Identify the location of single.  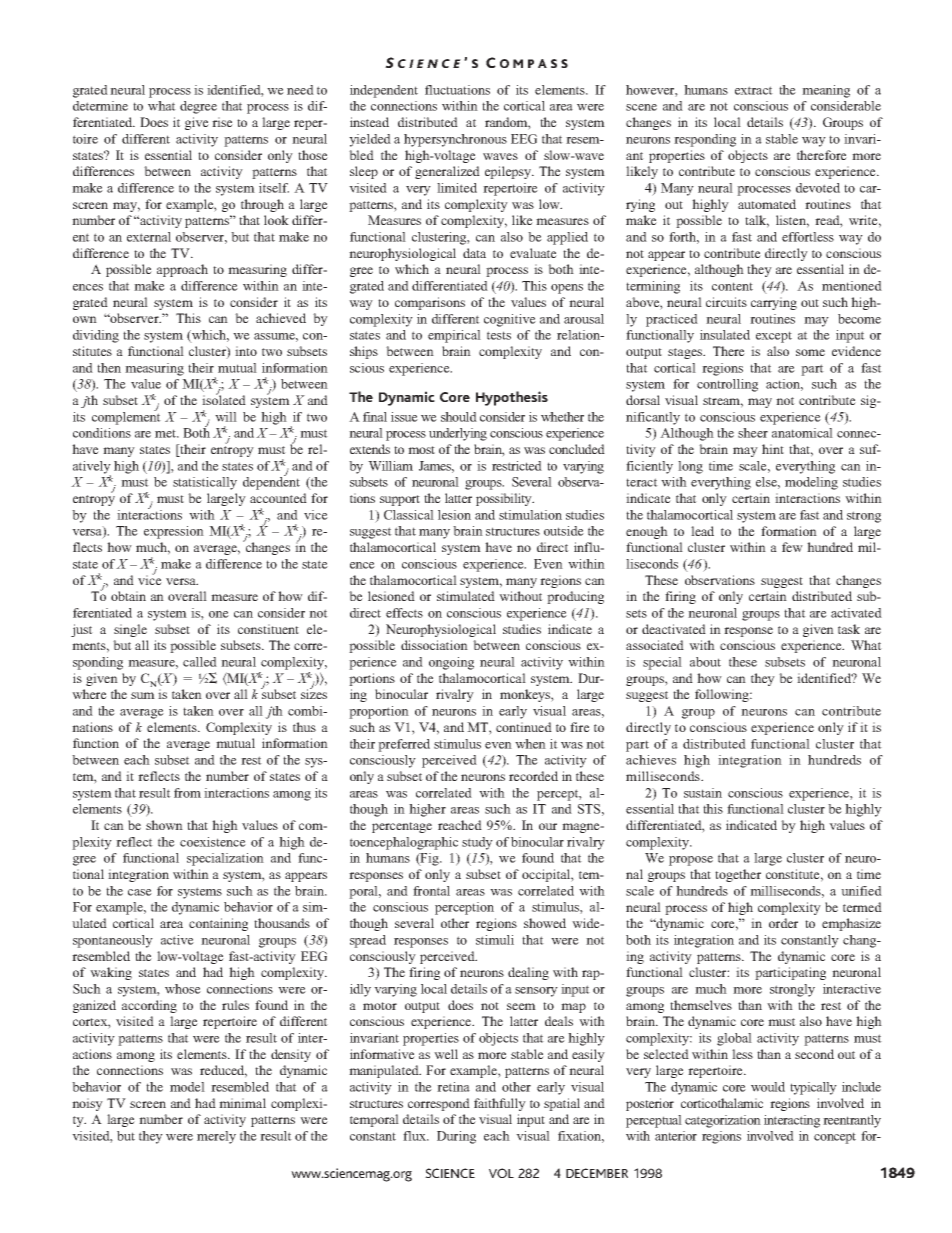
(130, 630).
